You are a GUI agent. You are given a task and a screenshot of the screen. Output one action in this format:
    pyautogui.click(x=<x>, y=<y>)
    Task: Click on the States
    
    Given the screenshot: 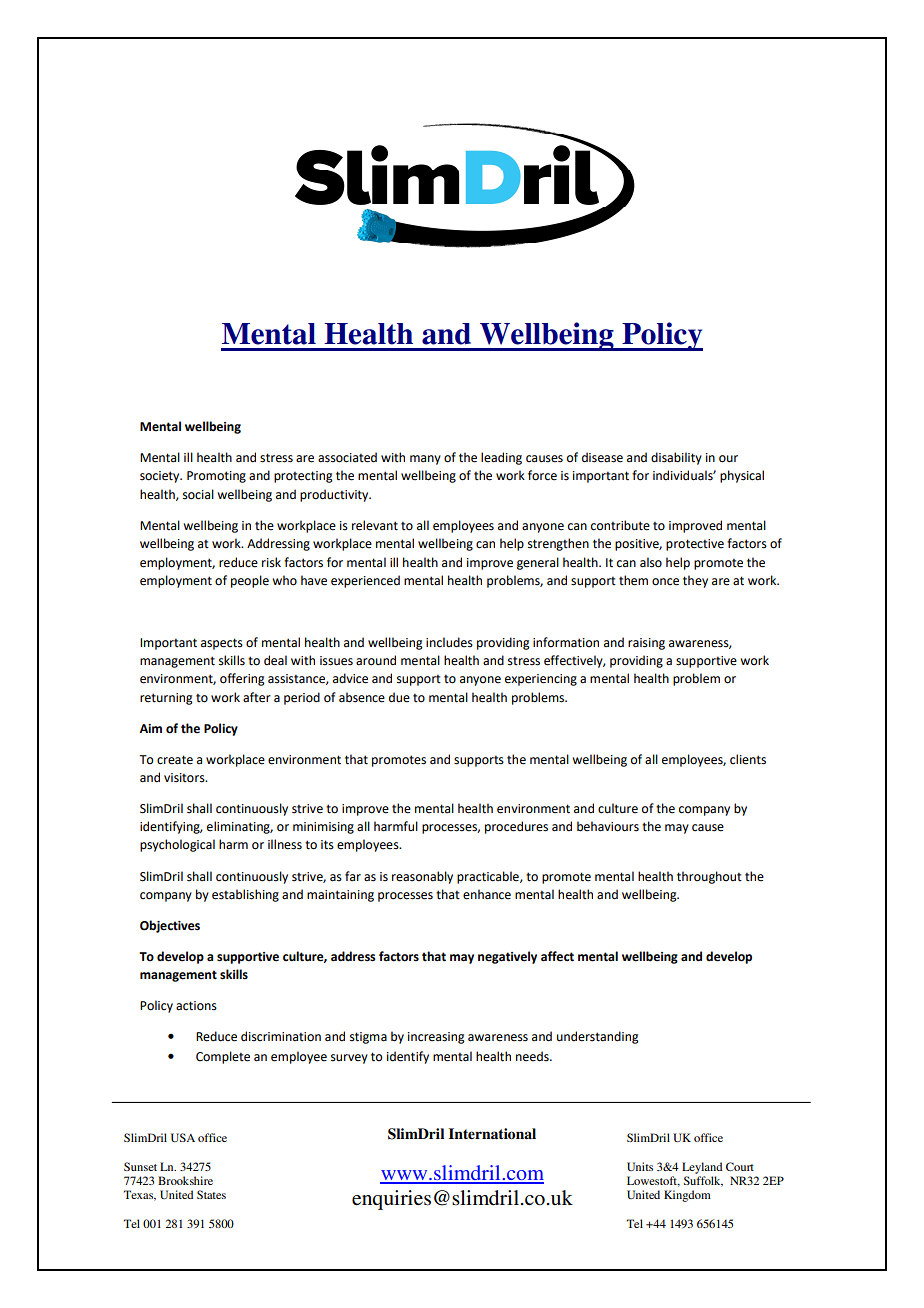 What is the action you would take?
    pyautogui.click(x=211, y=1194)
